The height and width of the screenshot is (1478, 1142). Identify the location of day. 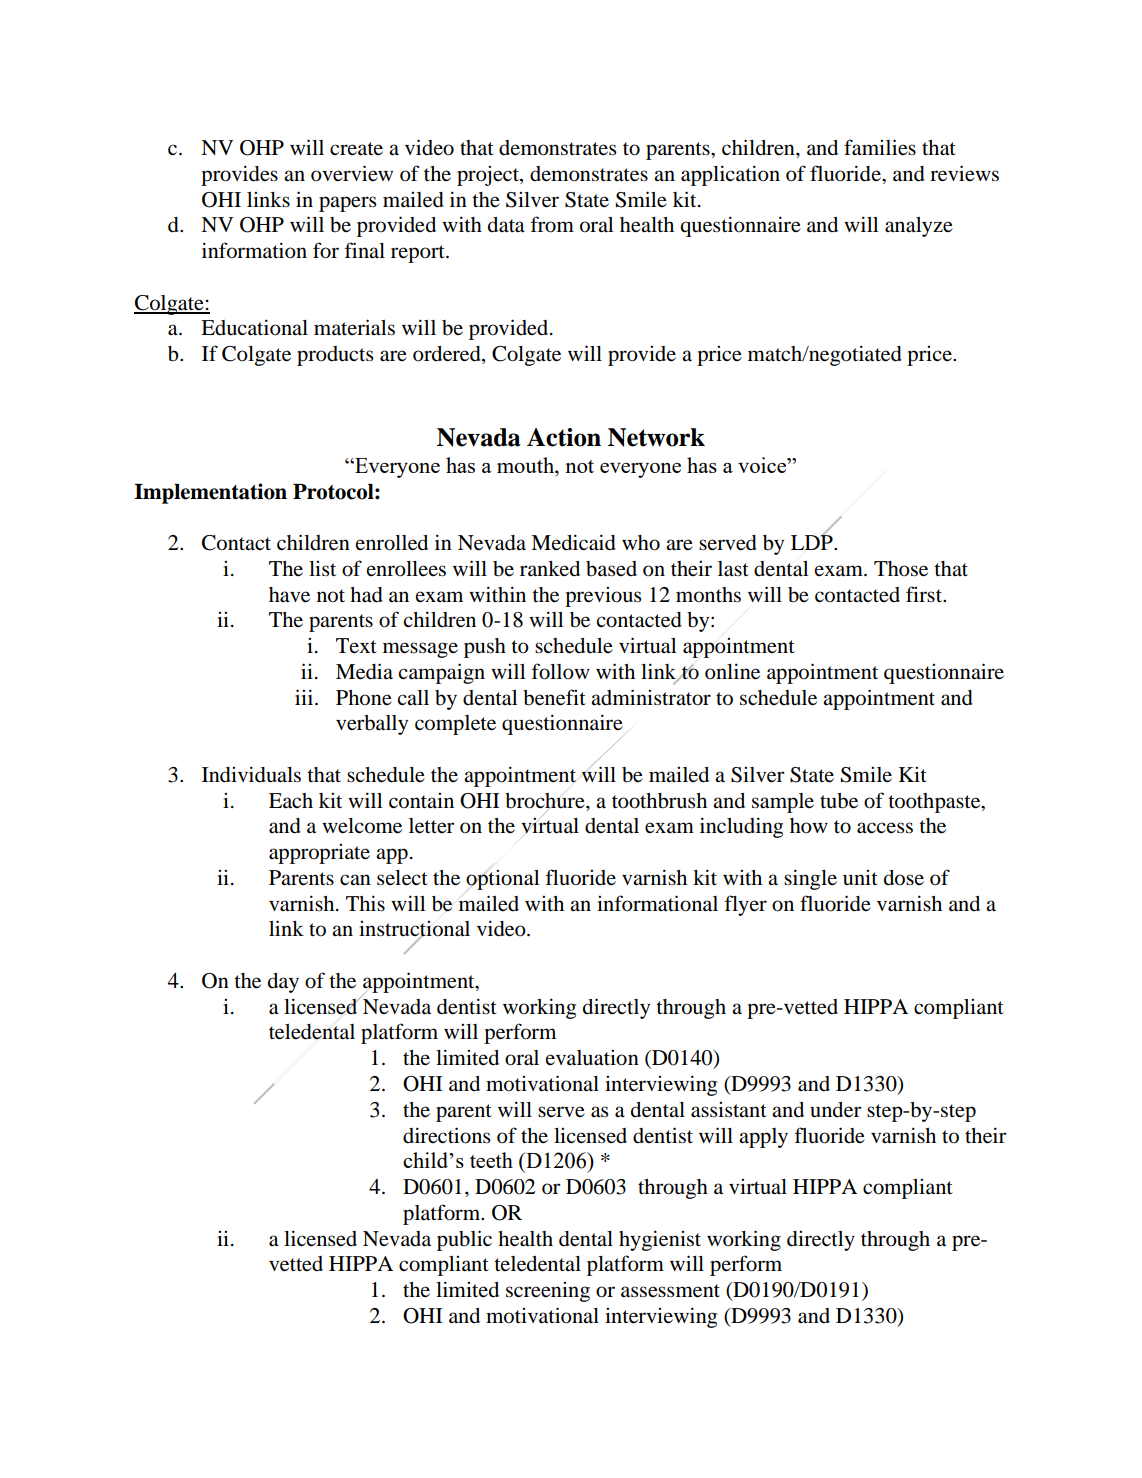
(283, 983).
